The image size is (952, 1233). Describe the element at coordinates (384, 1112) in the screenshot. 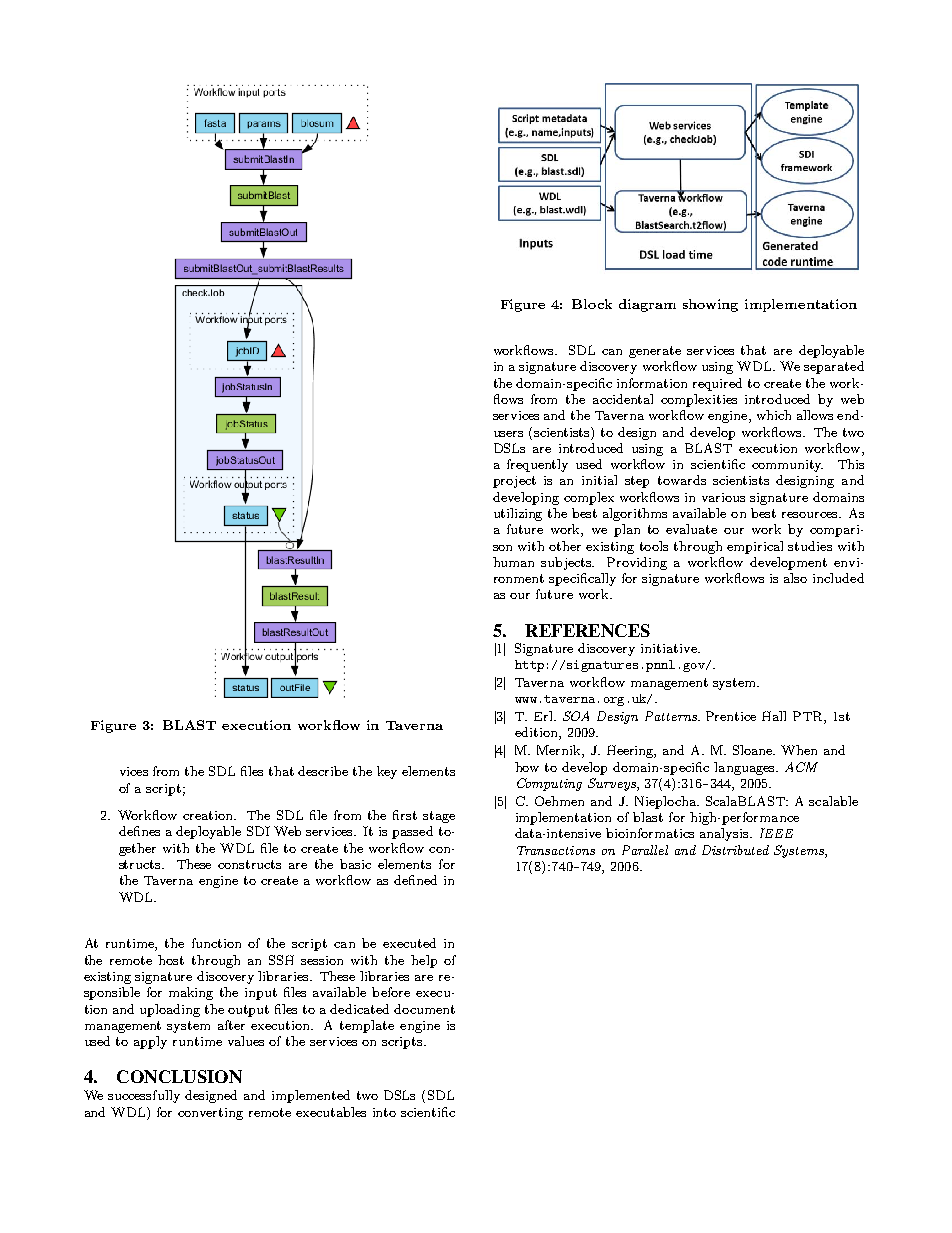

I see `into` at that location.
